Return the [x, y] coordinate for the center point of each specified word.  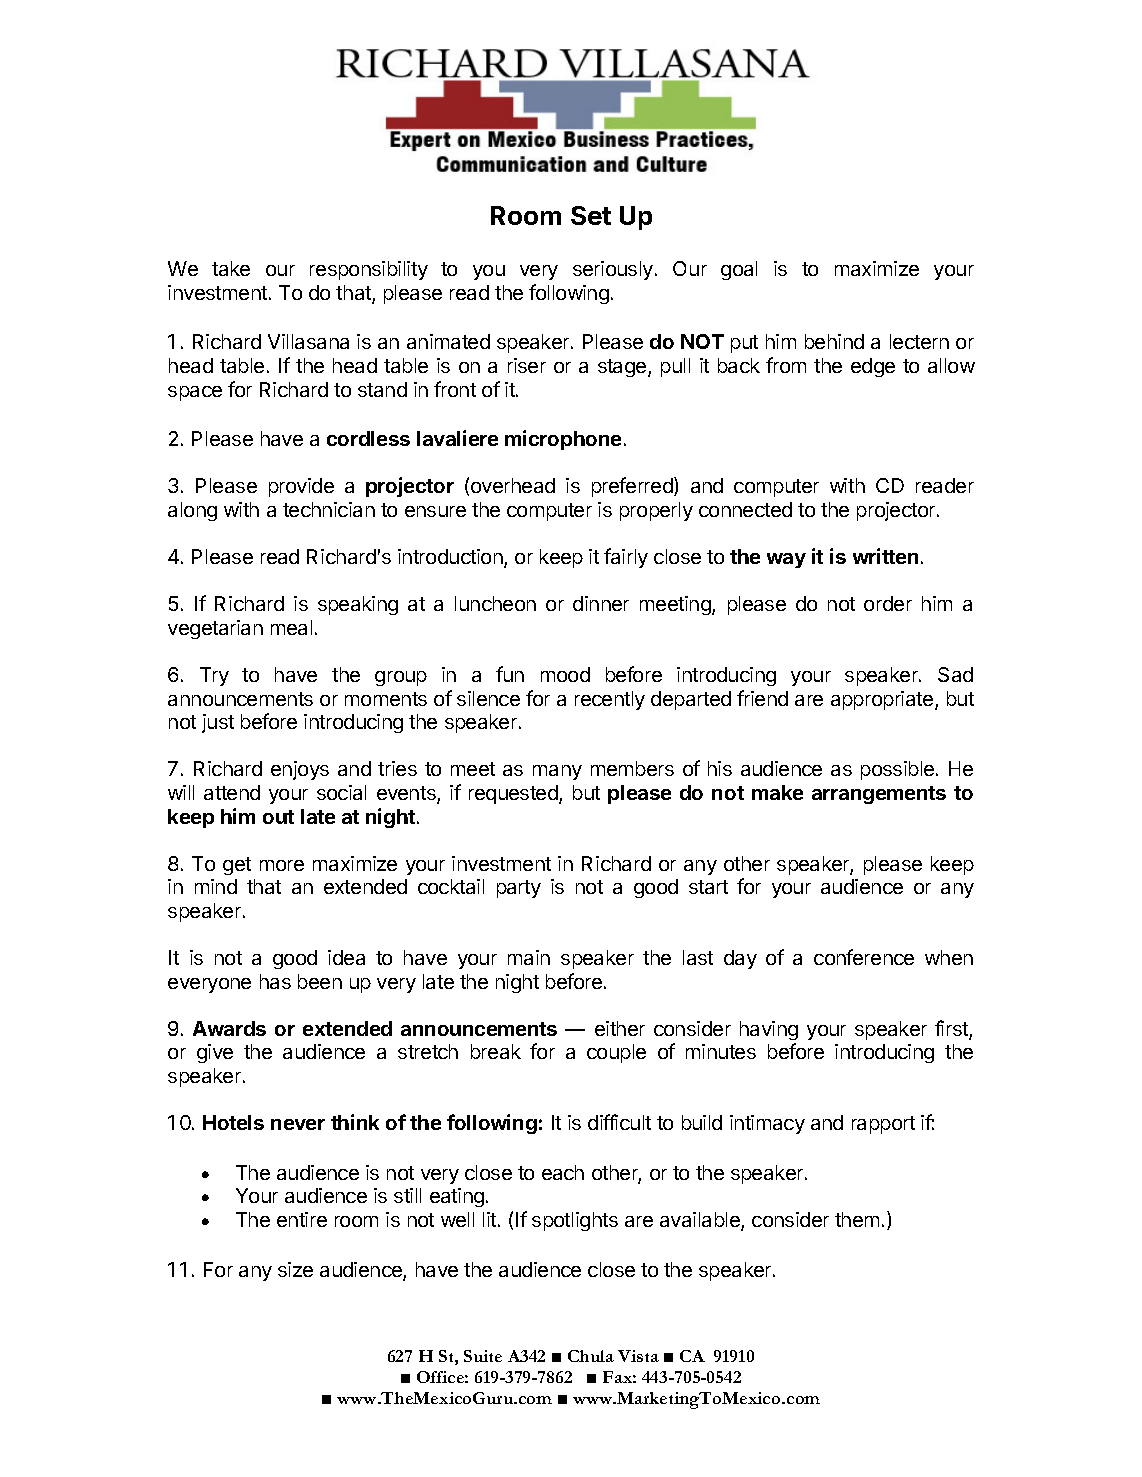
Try [214, 676]
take [231, 268]
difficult [619, 1122]
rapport [883, 1125]
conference [864, 957]
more [282, 865]
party [519, 889]
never [298, 1124]
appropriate [883, 700]
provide [301, 487]
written [885, 556]
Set [591, 215]
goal [739, 270]
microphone [563, 440]
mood [565, 674]
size [295, 1269]
